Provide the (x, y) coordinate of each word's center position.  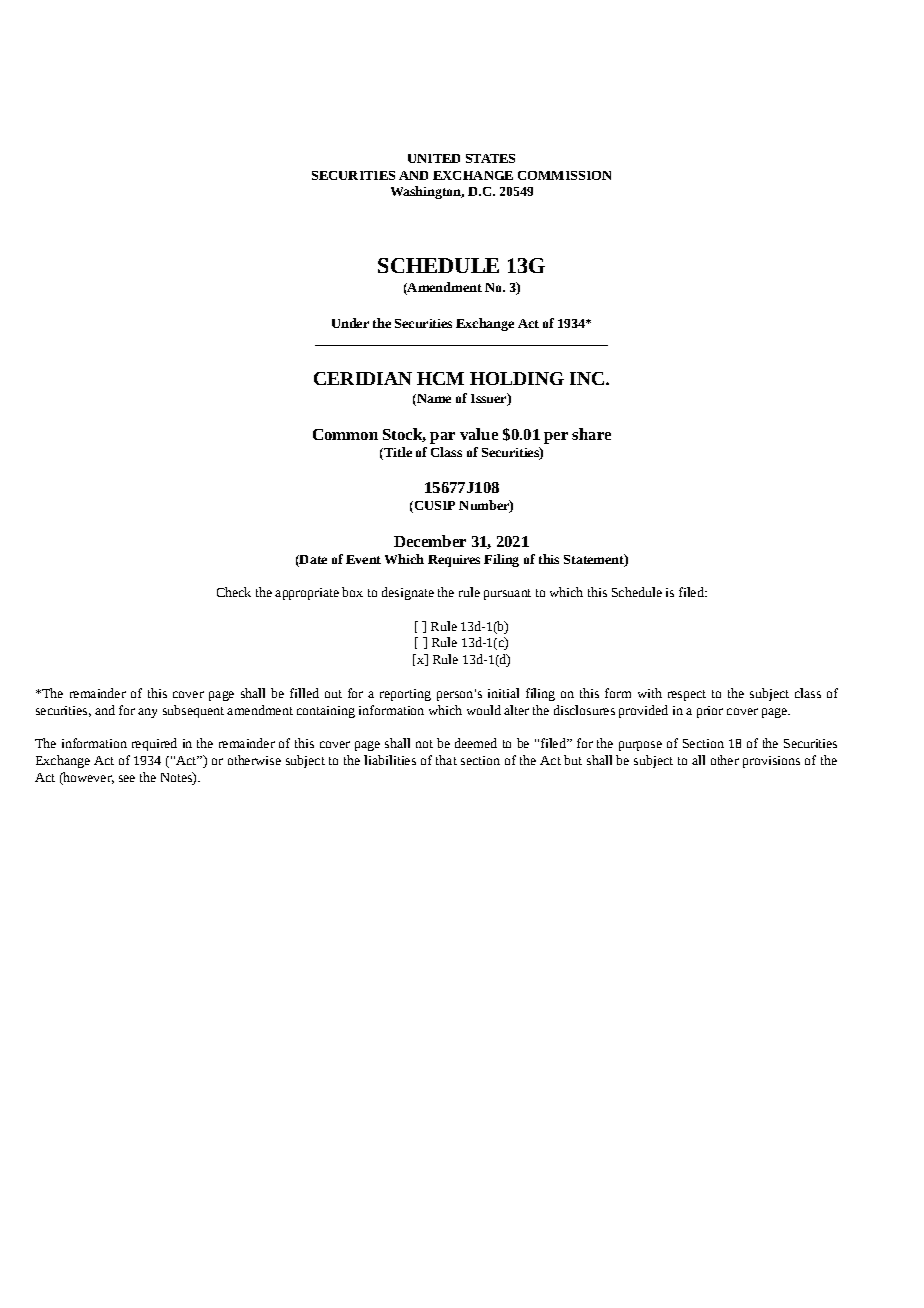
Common (345, 434)
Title (397, 452)
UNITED (434, 158)
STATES (490, 158)
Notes (177, 777)
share (591, 434)
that (446, 760)
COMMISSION (564, 175)
